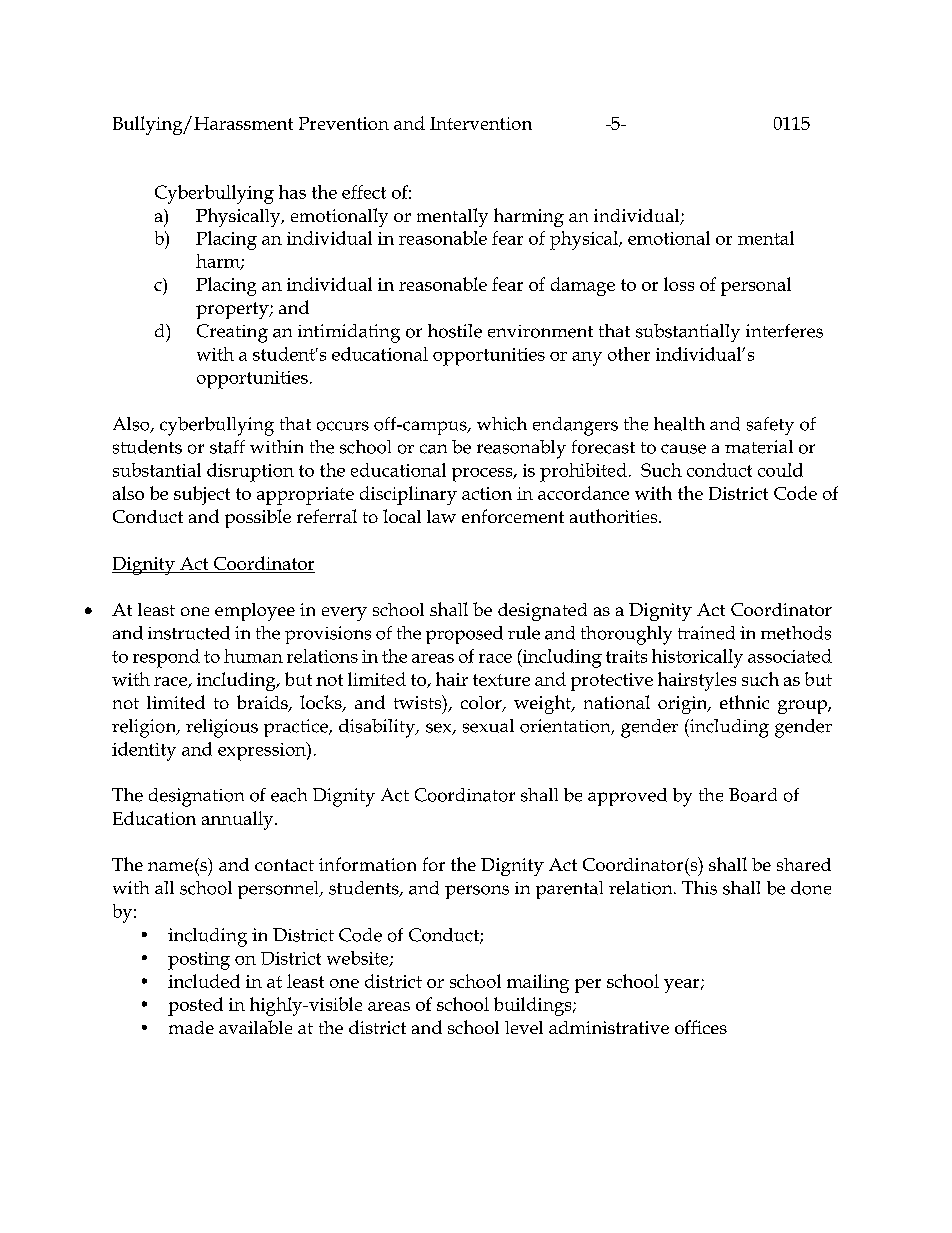 This screenshot has width=952, height=1233. Describe the element at coordinates (455, 331) in the screenshot. I see `hostile` at that location.
